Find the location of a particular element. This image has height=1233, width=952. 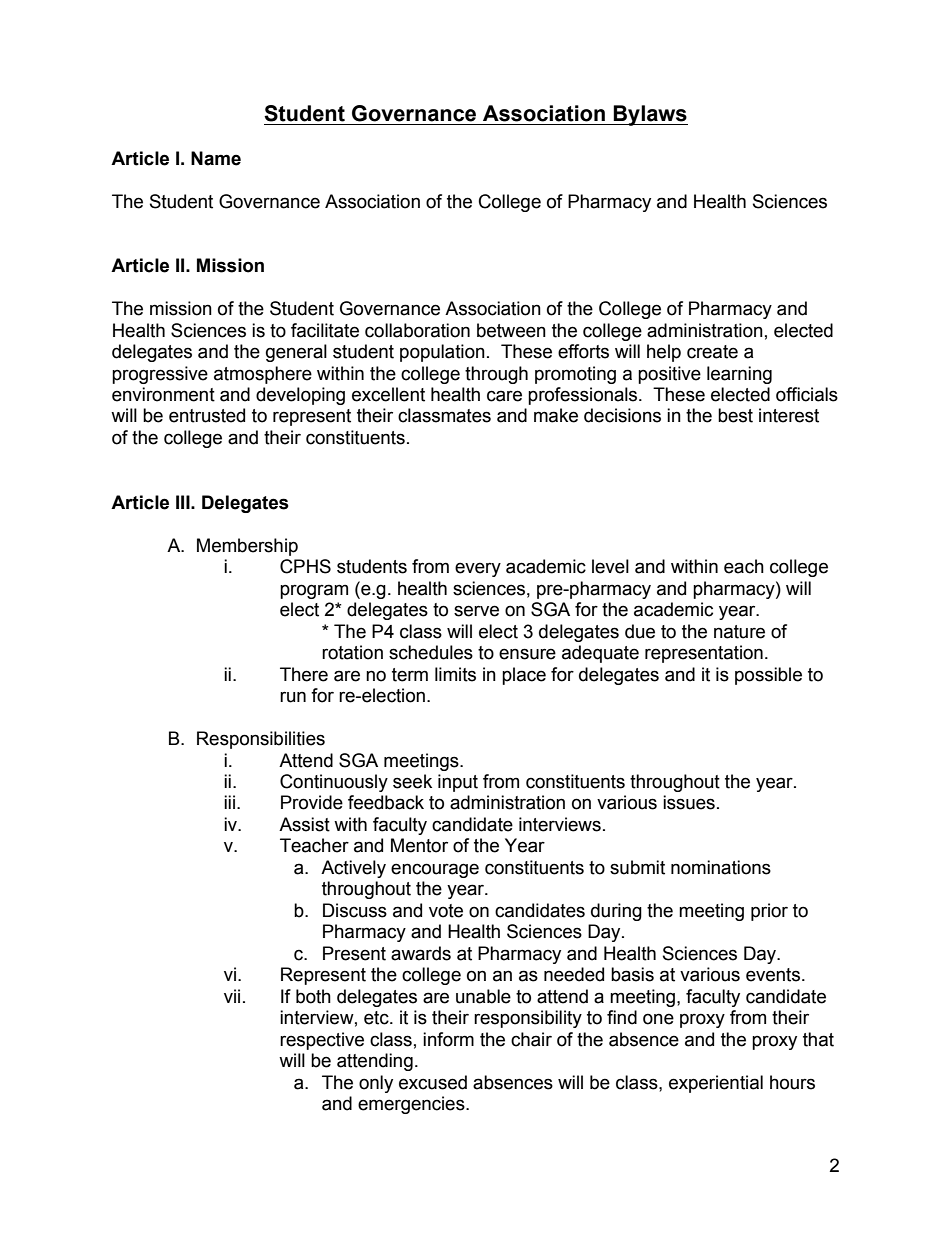

excused is located at coordinates (433, 1082).
